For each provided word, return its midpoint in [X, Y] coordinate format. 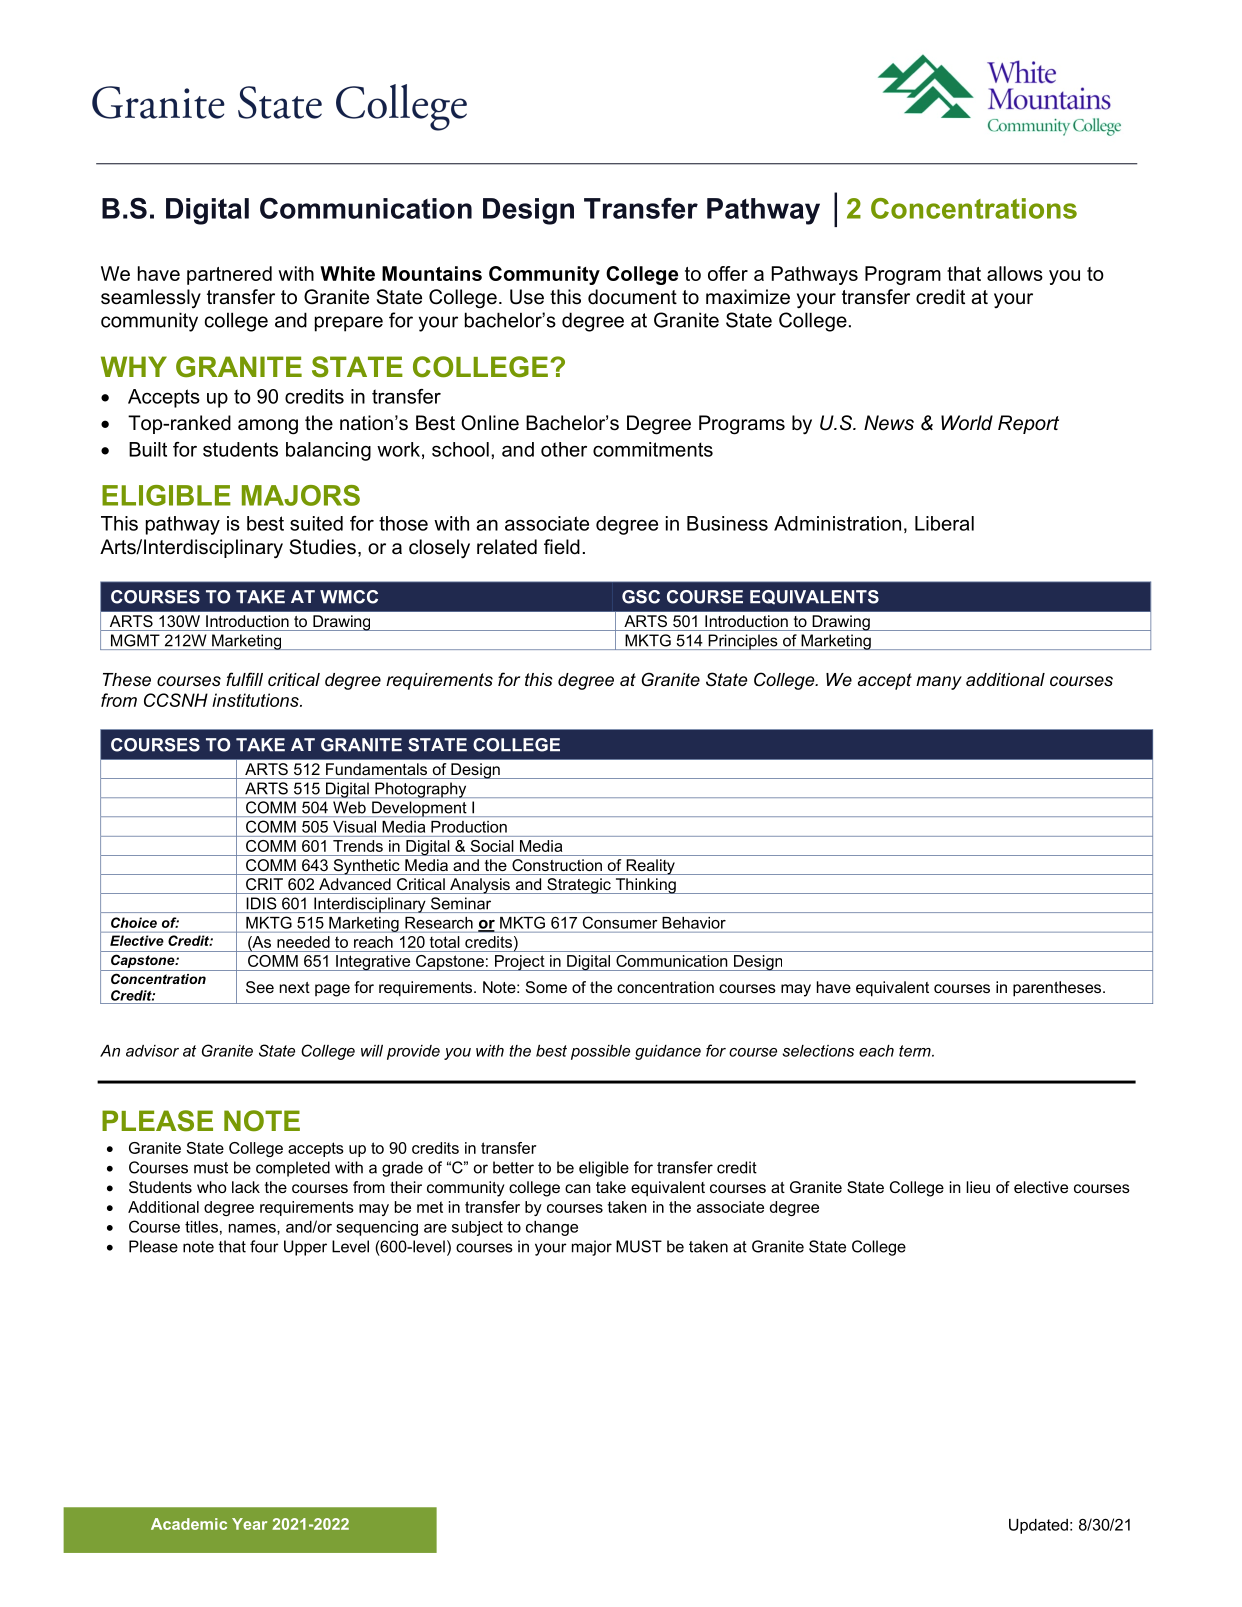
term [916, 1051]
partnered [229, 275]
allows [1015, 273]
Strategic [579, 886]
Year [249, 1524]
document [632, 297]
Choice [134, 922]
